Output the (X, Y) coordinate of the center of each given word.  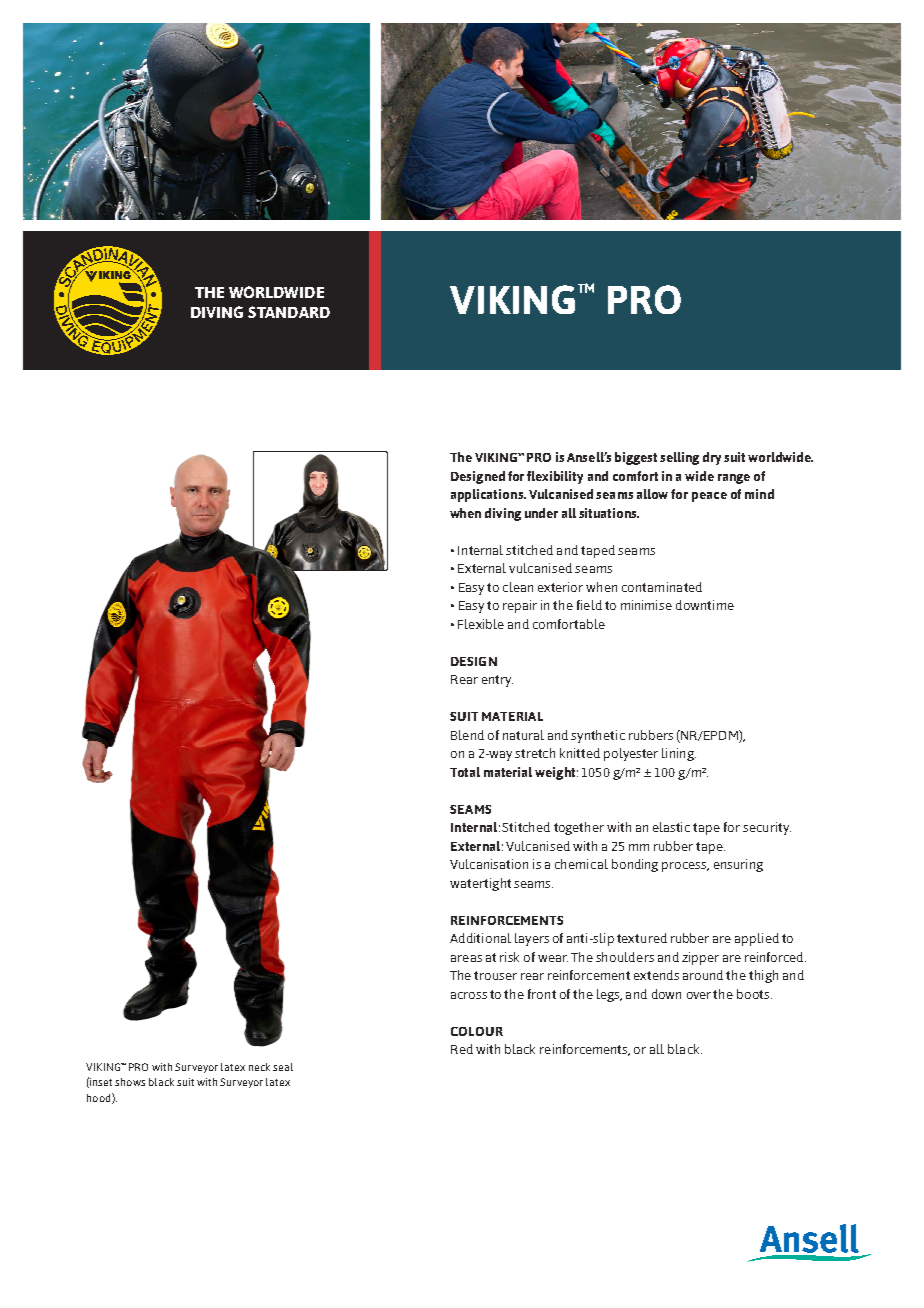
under (541, 513)
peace (709, 497)
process (685, 867)
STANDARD (289, 312)
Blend (467, 735)
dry (712, 458)
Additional (480, 938)
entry (497, 681)
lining (679, 754)
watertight (480, 884)
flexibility (555, 477)
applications (488, 495)
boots (753, 994)
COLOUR (477, 1031)
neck (259, 1067)
